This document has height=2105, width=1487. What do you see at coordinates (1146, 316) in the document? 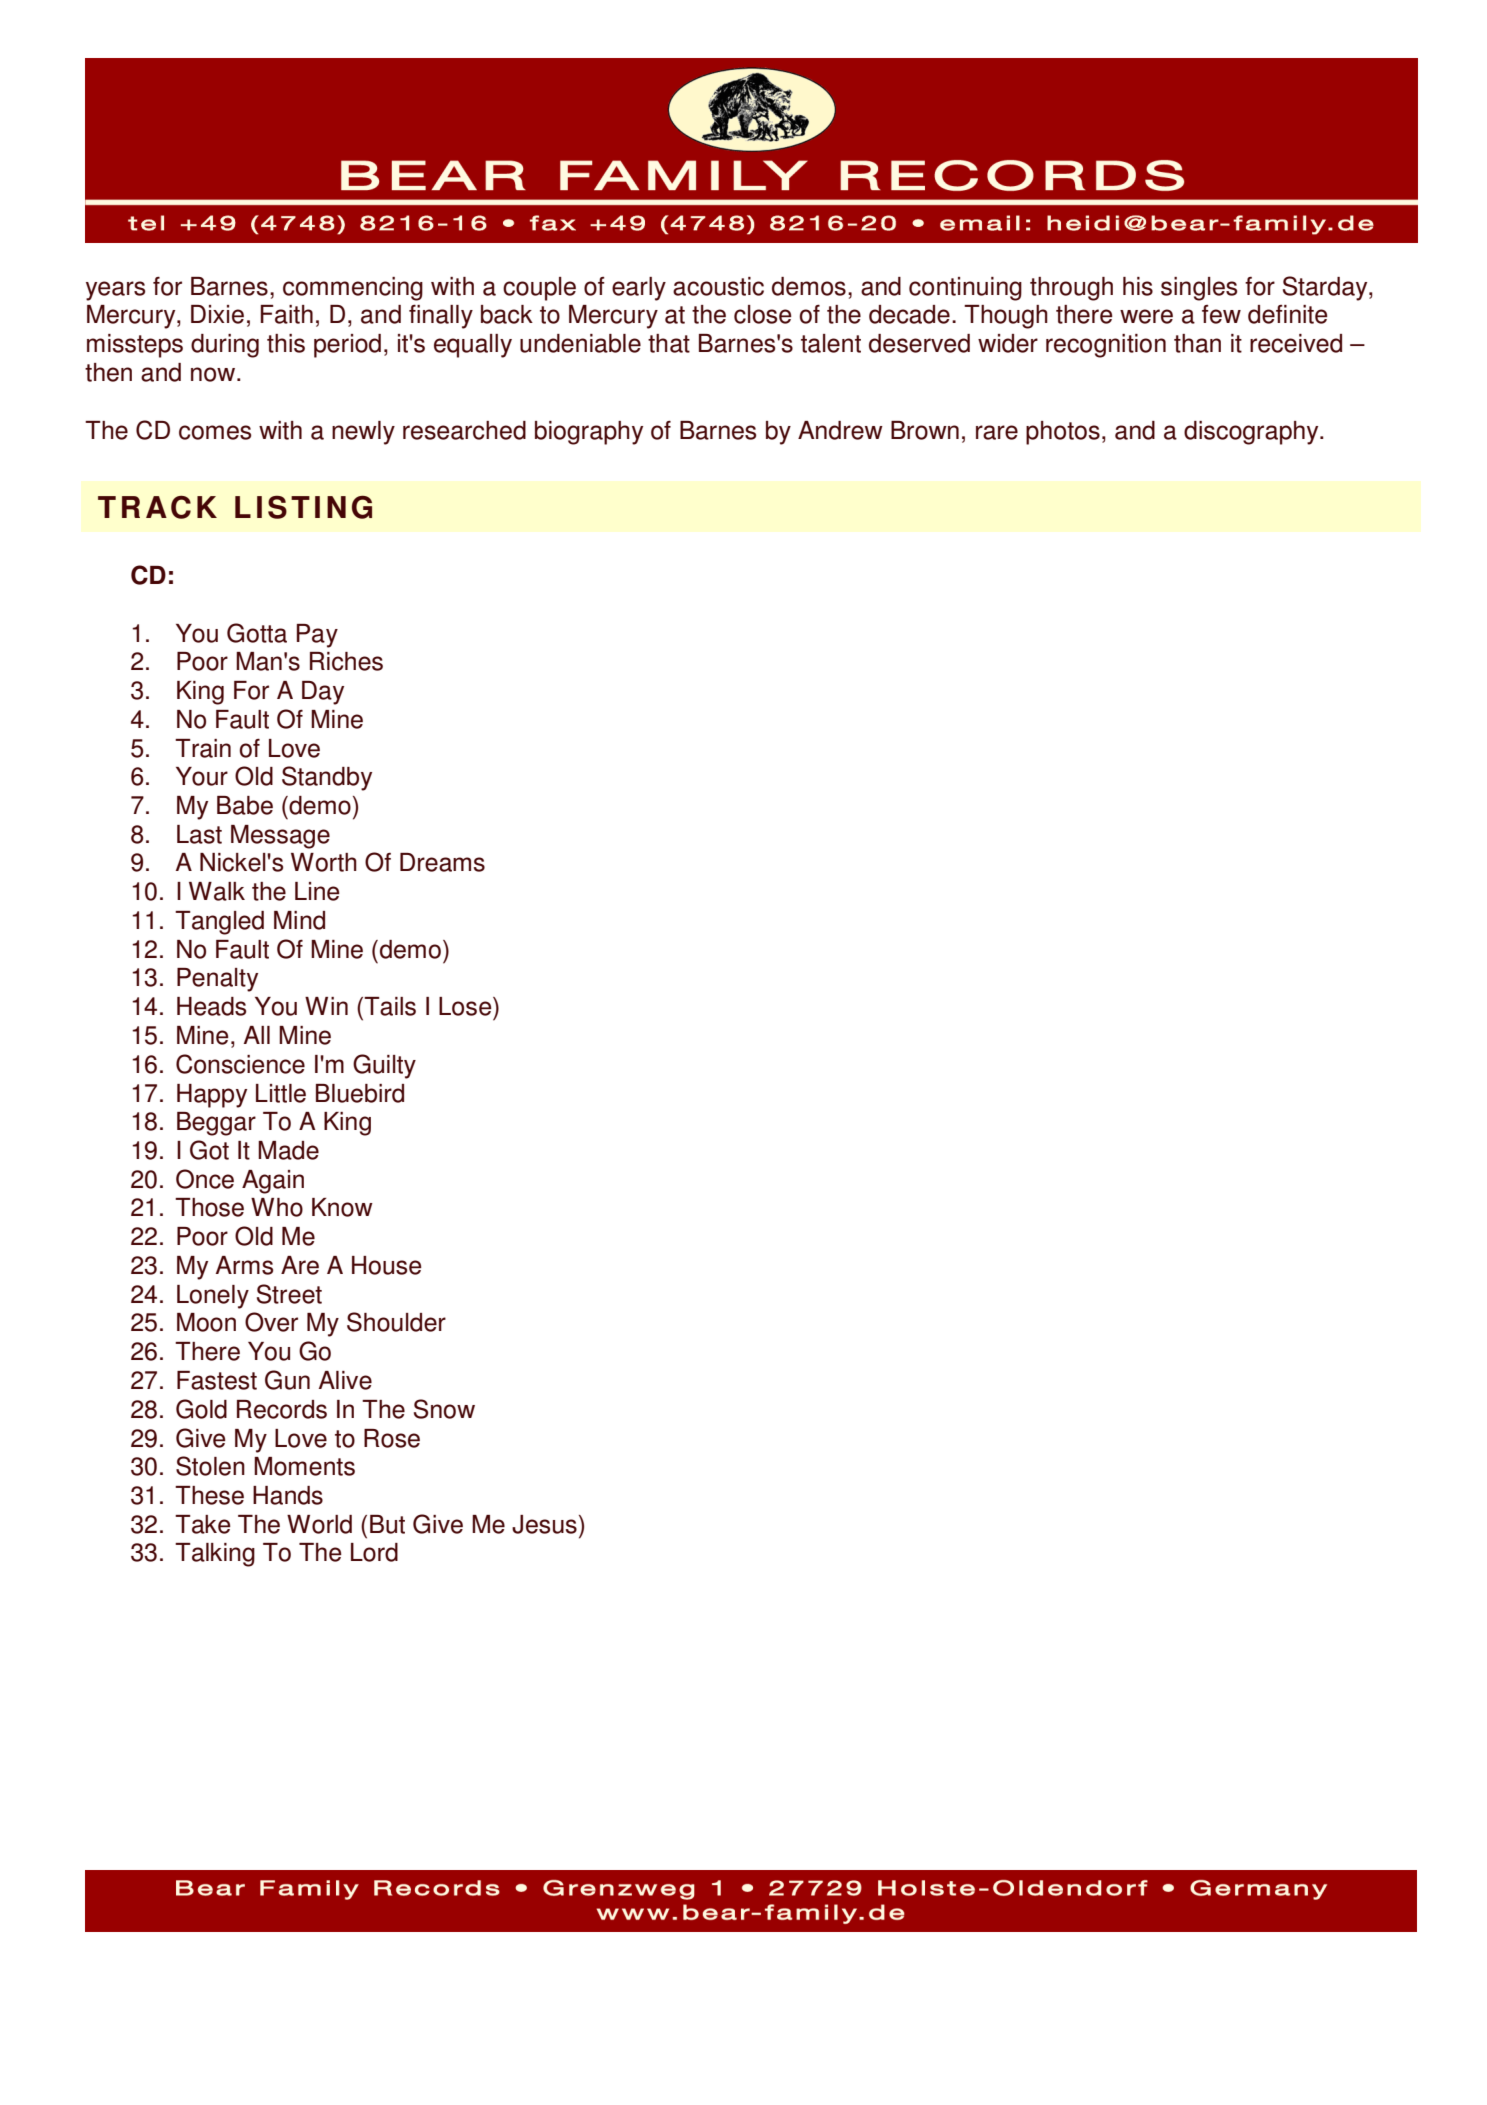
I see `were` at bounding box center [1146, 316].
